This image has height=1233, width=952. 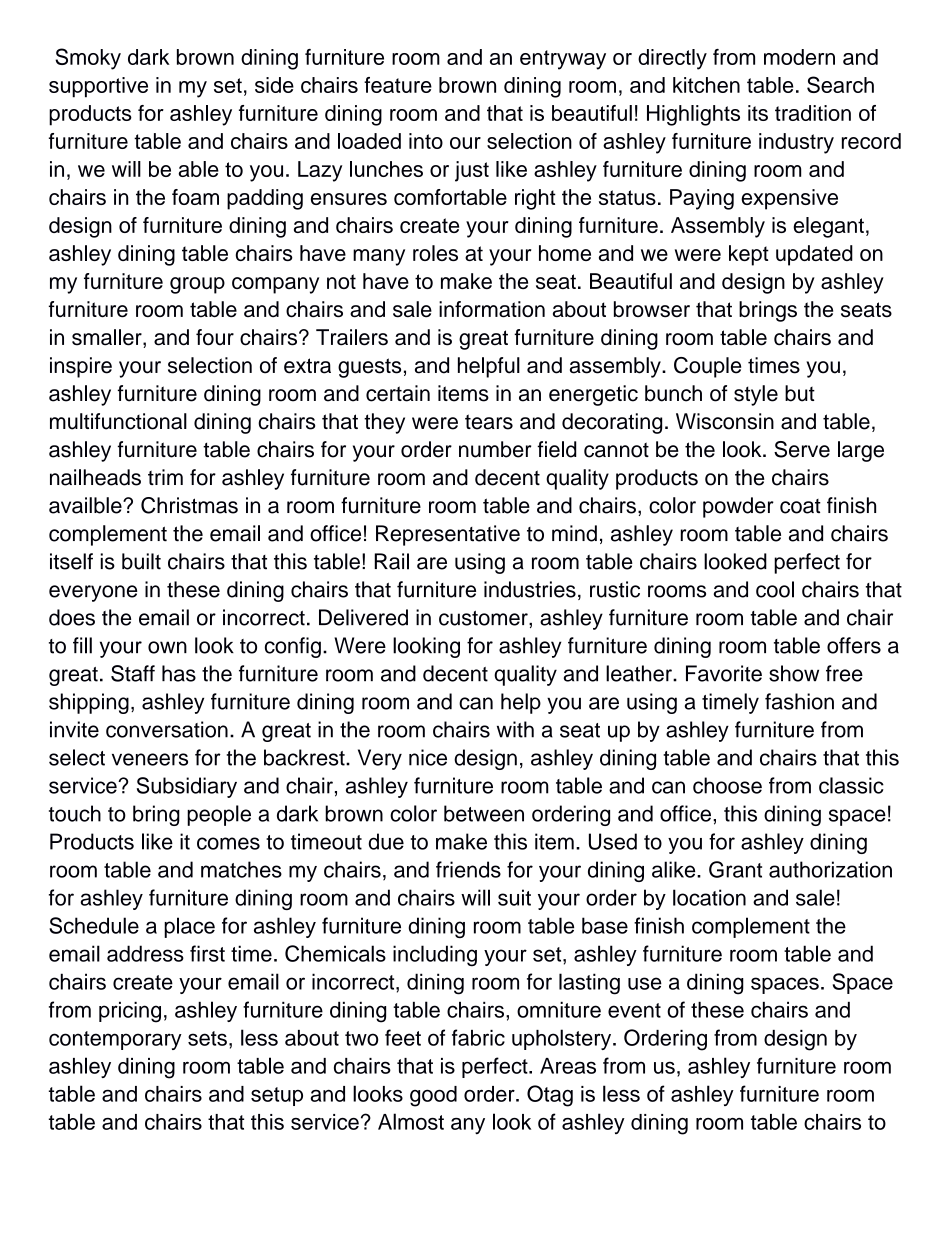 What do you see at coordinates (813, 113) in the image?
I see `tradition` at bounding box center [813, 113].
